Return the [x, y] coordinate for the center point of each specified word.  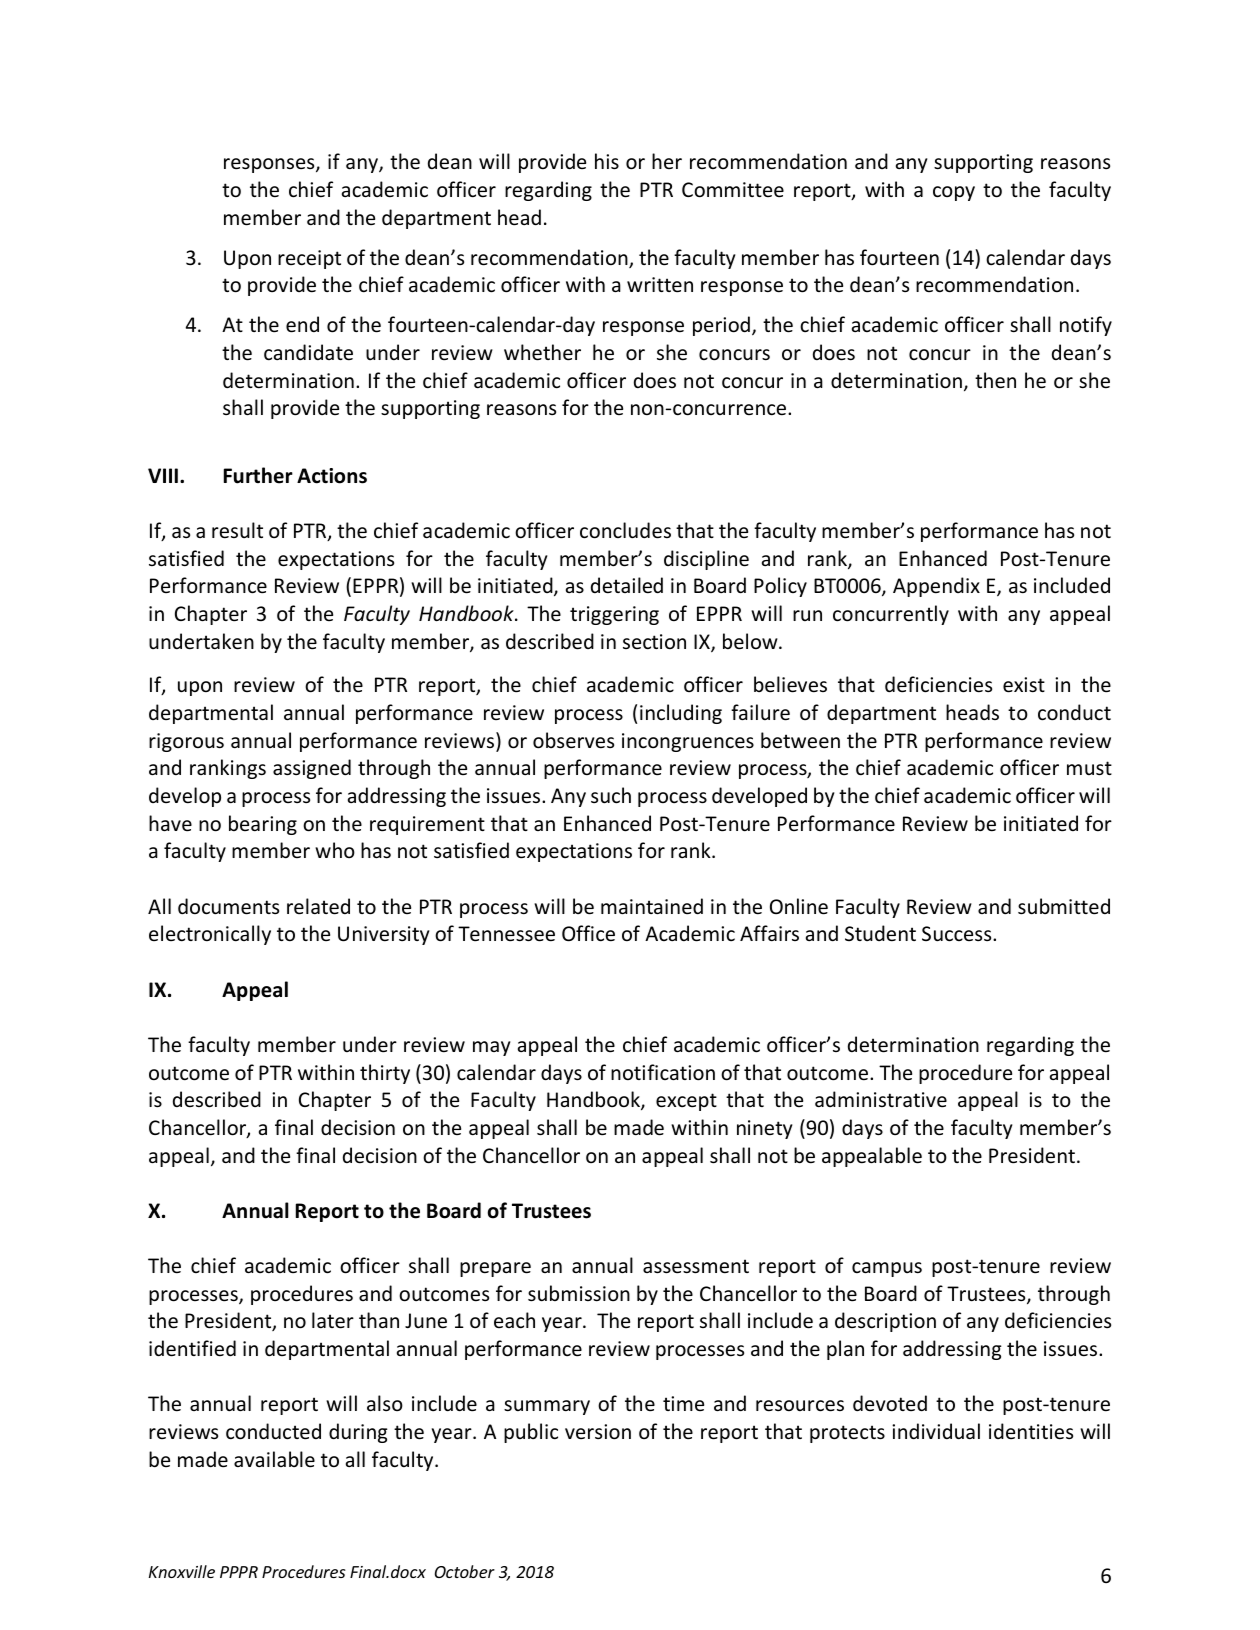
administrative [881, 1099]
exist [1024, 685]
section [654, 642]
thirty [385, 1074]
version [598, 1432]
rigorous [186, 742]
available [274, 1459]
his [607, 161]
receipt [309, 259]
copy [954, 193]
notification [663, 1072]
